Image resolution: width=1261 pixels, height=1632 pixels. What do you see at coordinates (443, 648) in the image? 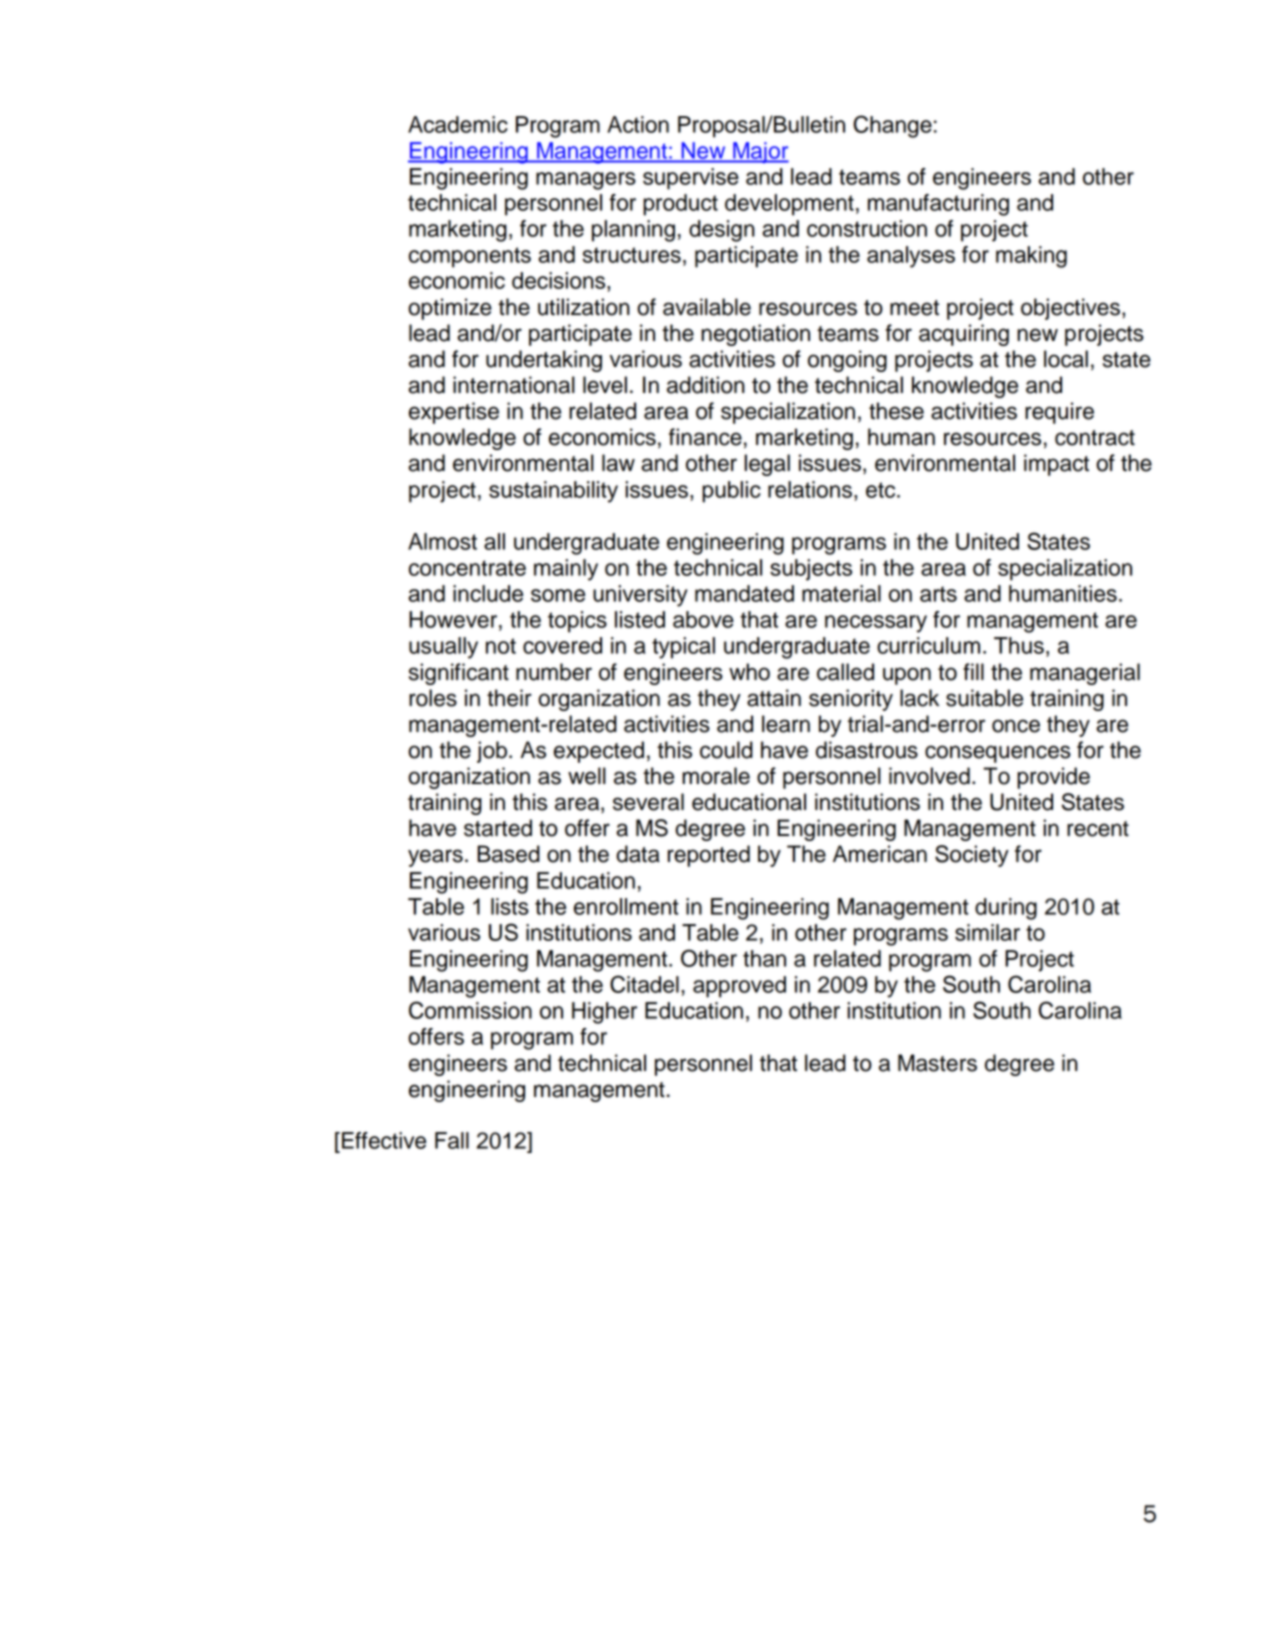
I see `usually` at bounding box center [443, 648].
